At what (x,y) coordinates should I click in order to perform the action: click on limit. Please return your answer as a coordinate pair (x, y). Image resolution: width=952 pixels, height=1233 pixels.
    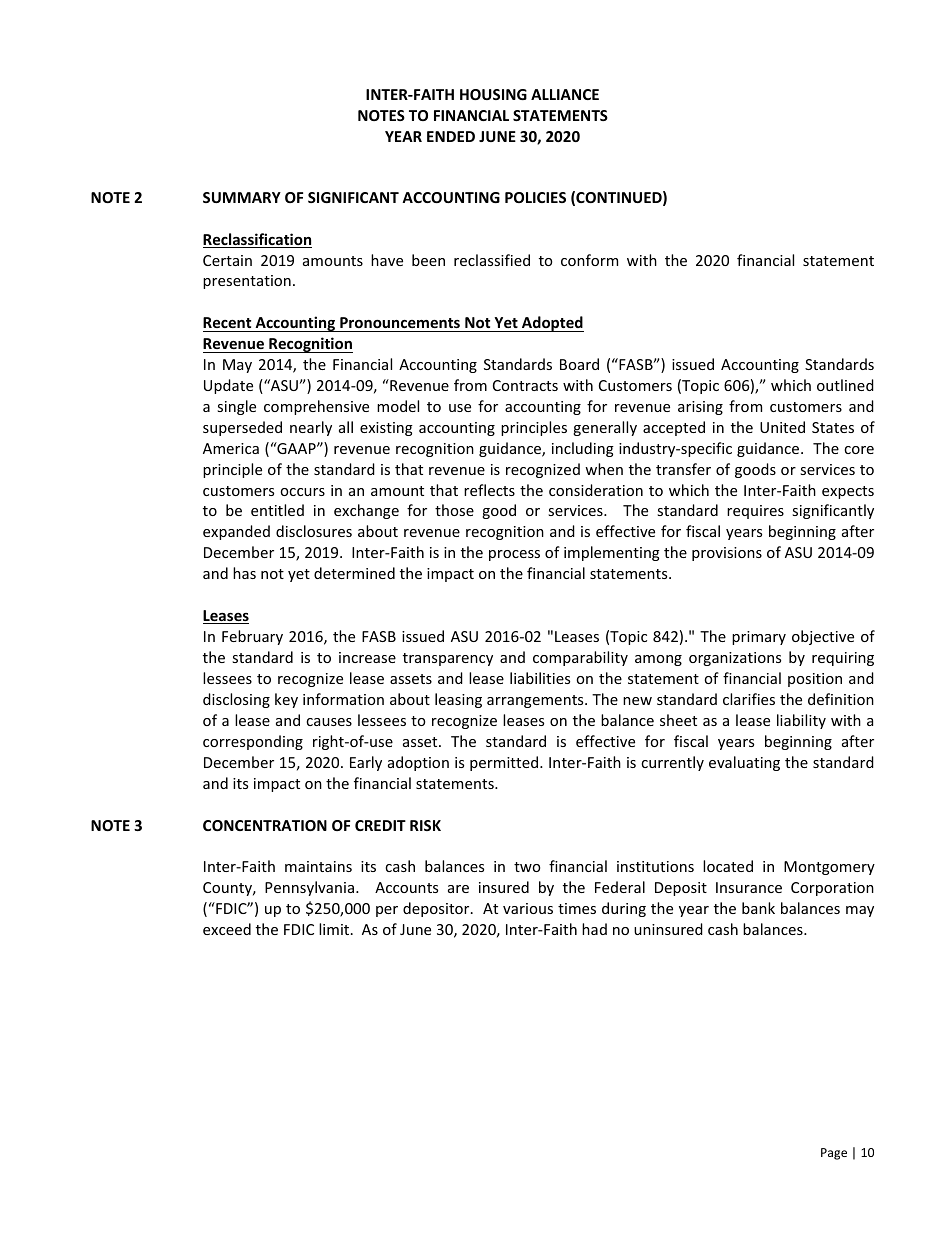
    Looking at the image, I should click on (335, 929).
